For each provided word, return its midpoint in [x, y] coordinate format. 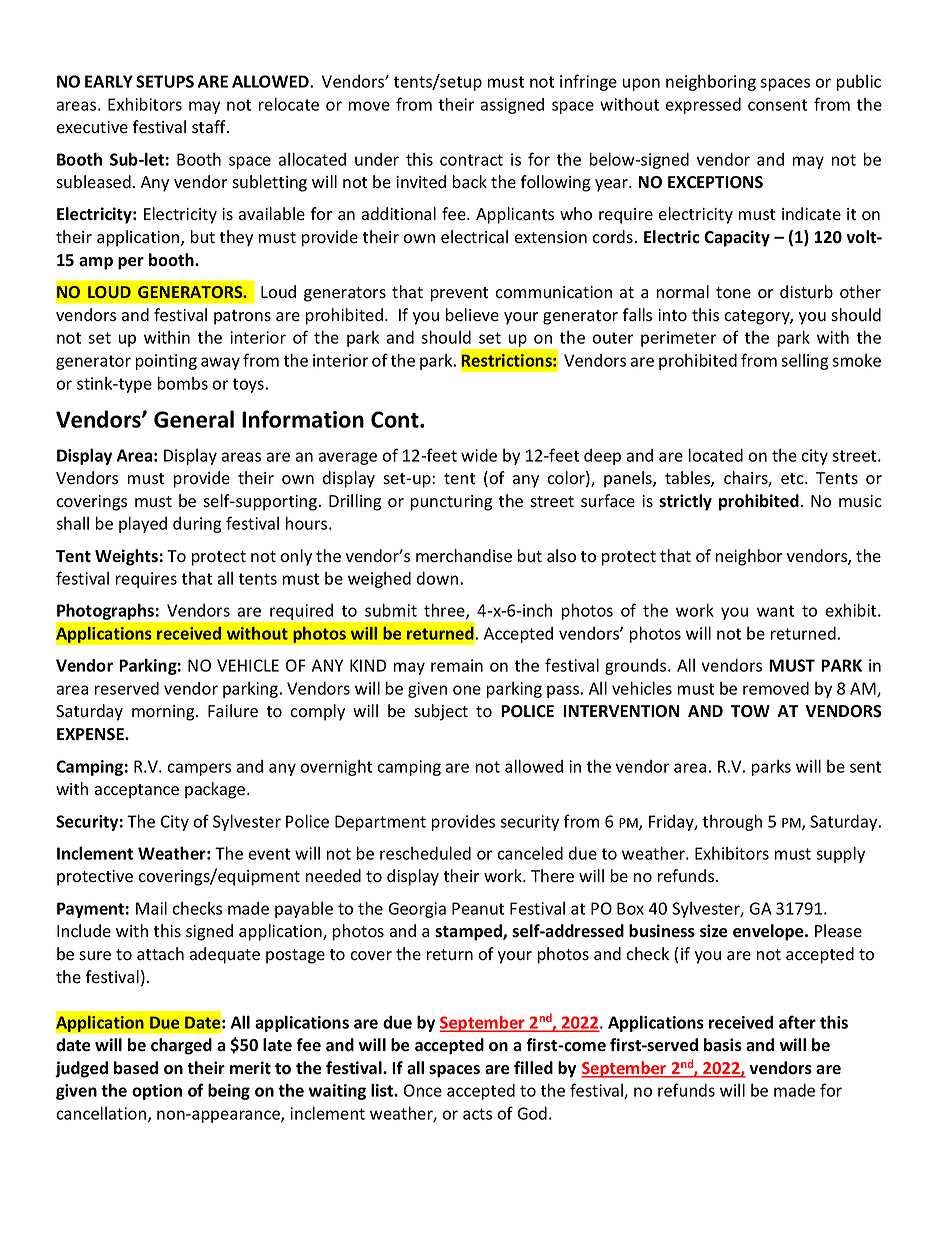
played [143, 524]
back [470, 181]
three [445, 611]
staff [210, 127]
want [775, 611]
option [157, 1092]
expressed [703, 106]
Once [423, 1090]
